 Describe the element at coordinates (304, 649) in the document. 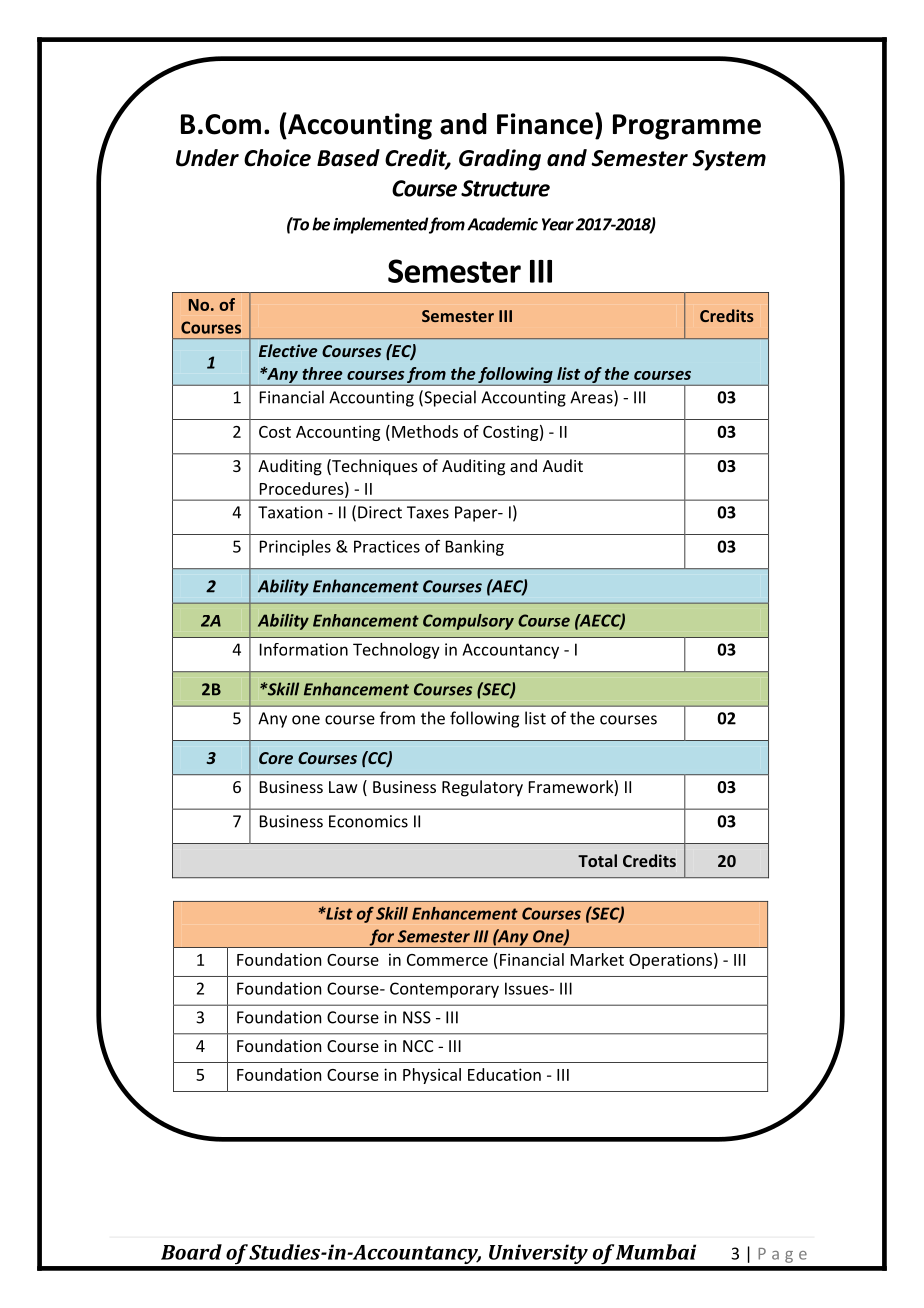

I see `Information` at that location.
